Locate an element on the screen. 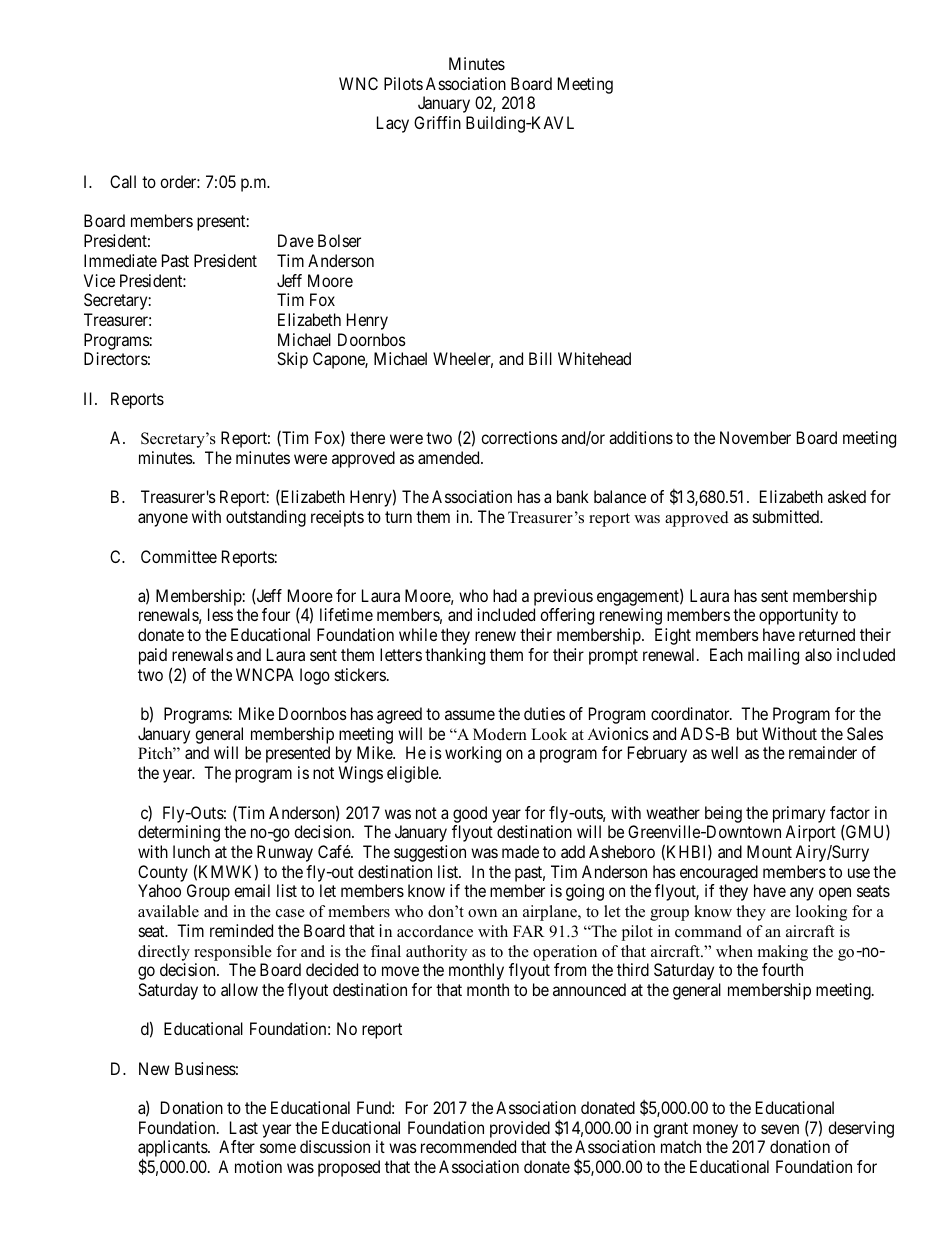 Image resolution: width=952 pixels, height=1233 pixels. Whitehead is located at coordinates (594, 358).
